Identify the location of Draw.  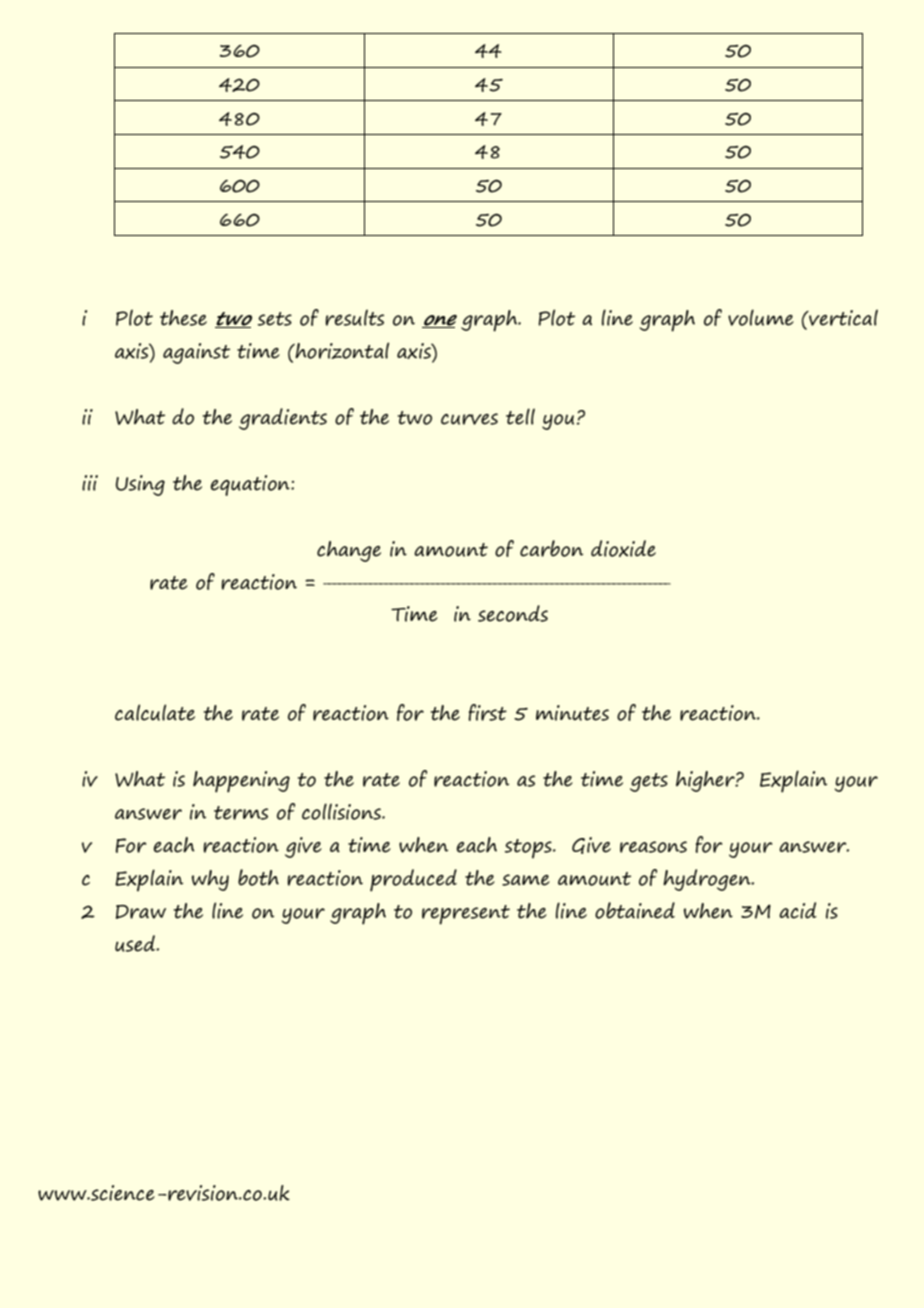
(141, 912).
